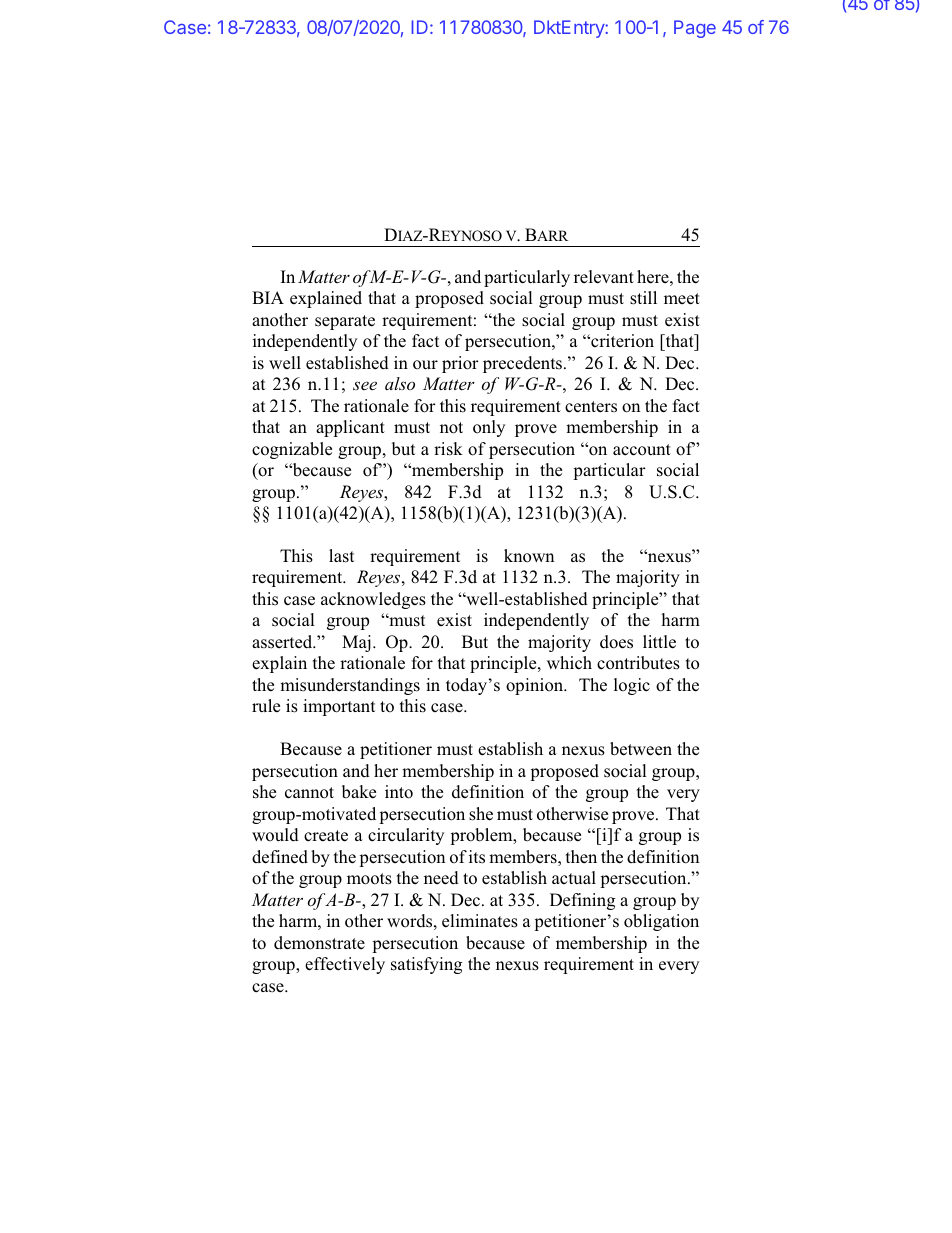  What do you see at coordinates (659, 642) in the page?
I see `little` at bounding box center [659, 642].
